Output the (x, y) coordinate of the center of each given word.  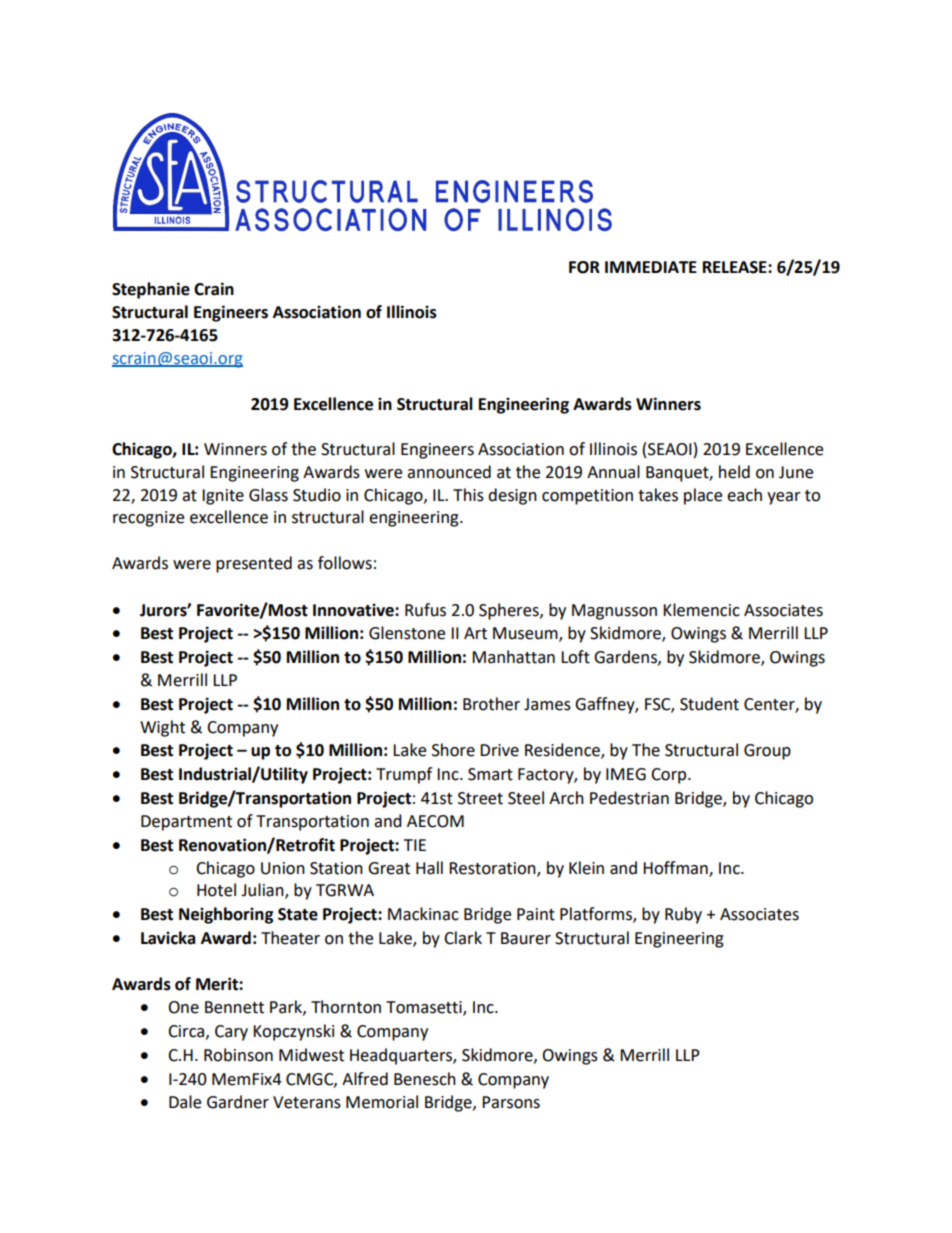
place (703, 496)
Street (480, 798)
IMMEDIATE (651, 267)
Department (186, 823)
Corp (670, 776)
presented (254, 564)
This (468, 495)
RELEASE (736, 267)
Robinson (238, 1055)
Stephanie (151, 290)
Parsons (511, 1102)
